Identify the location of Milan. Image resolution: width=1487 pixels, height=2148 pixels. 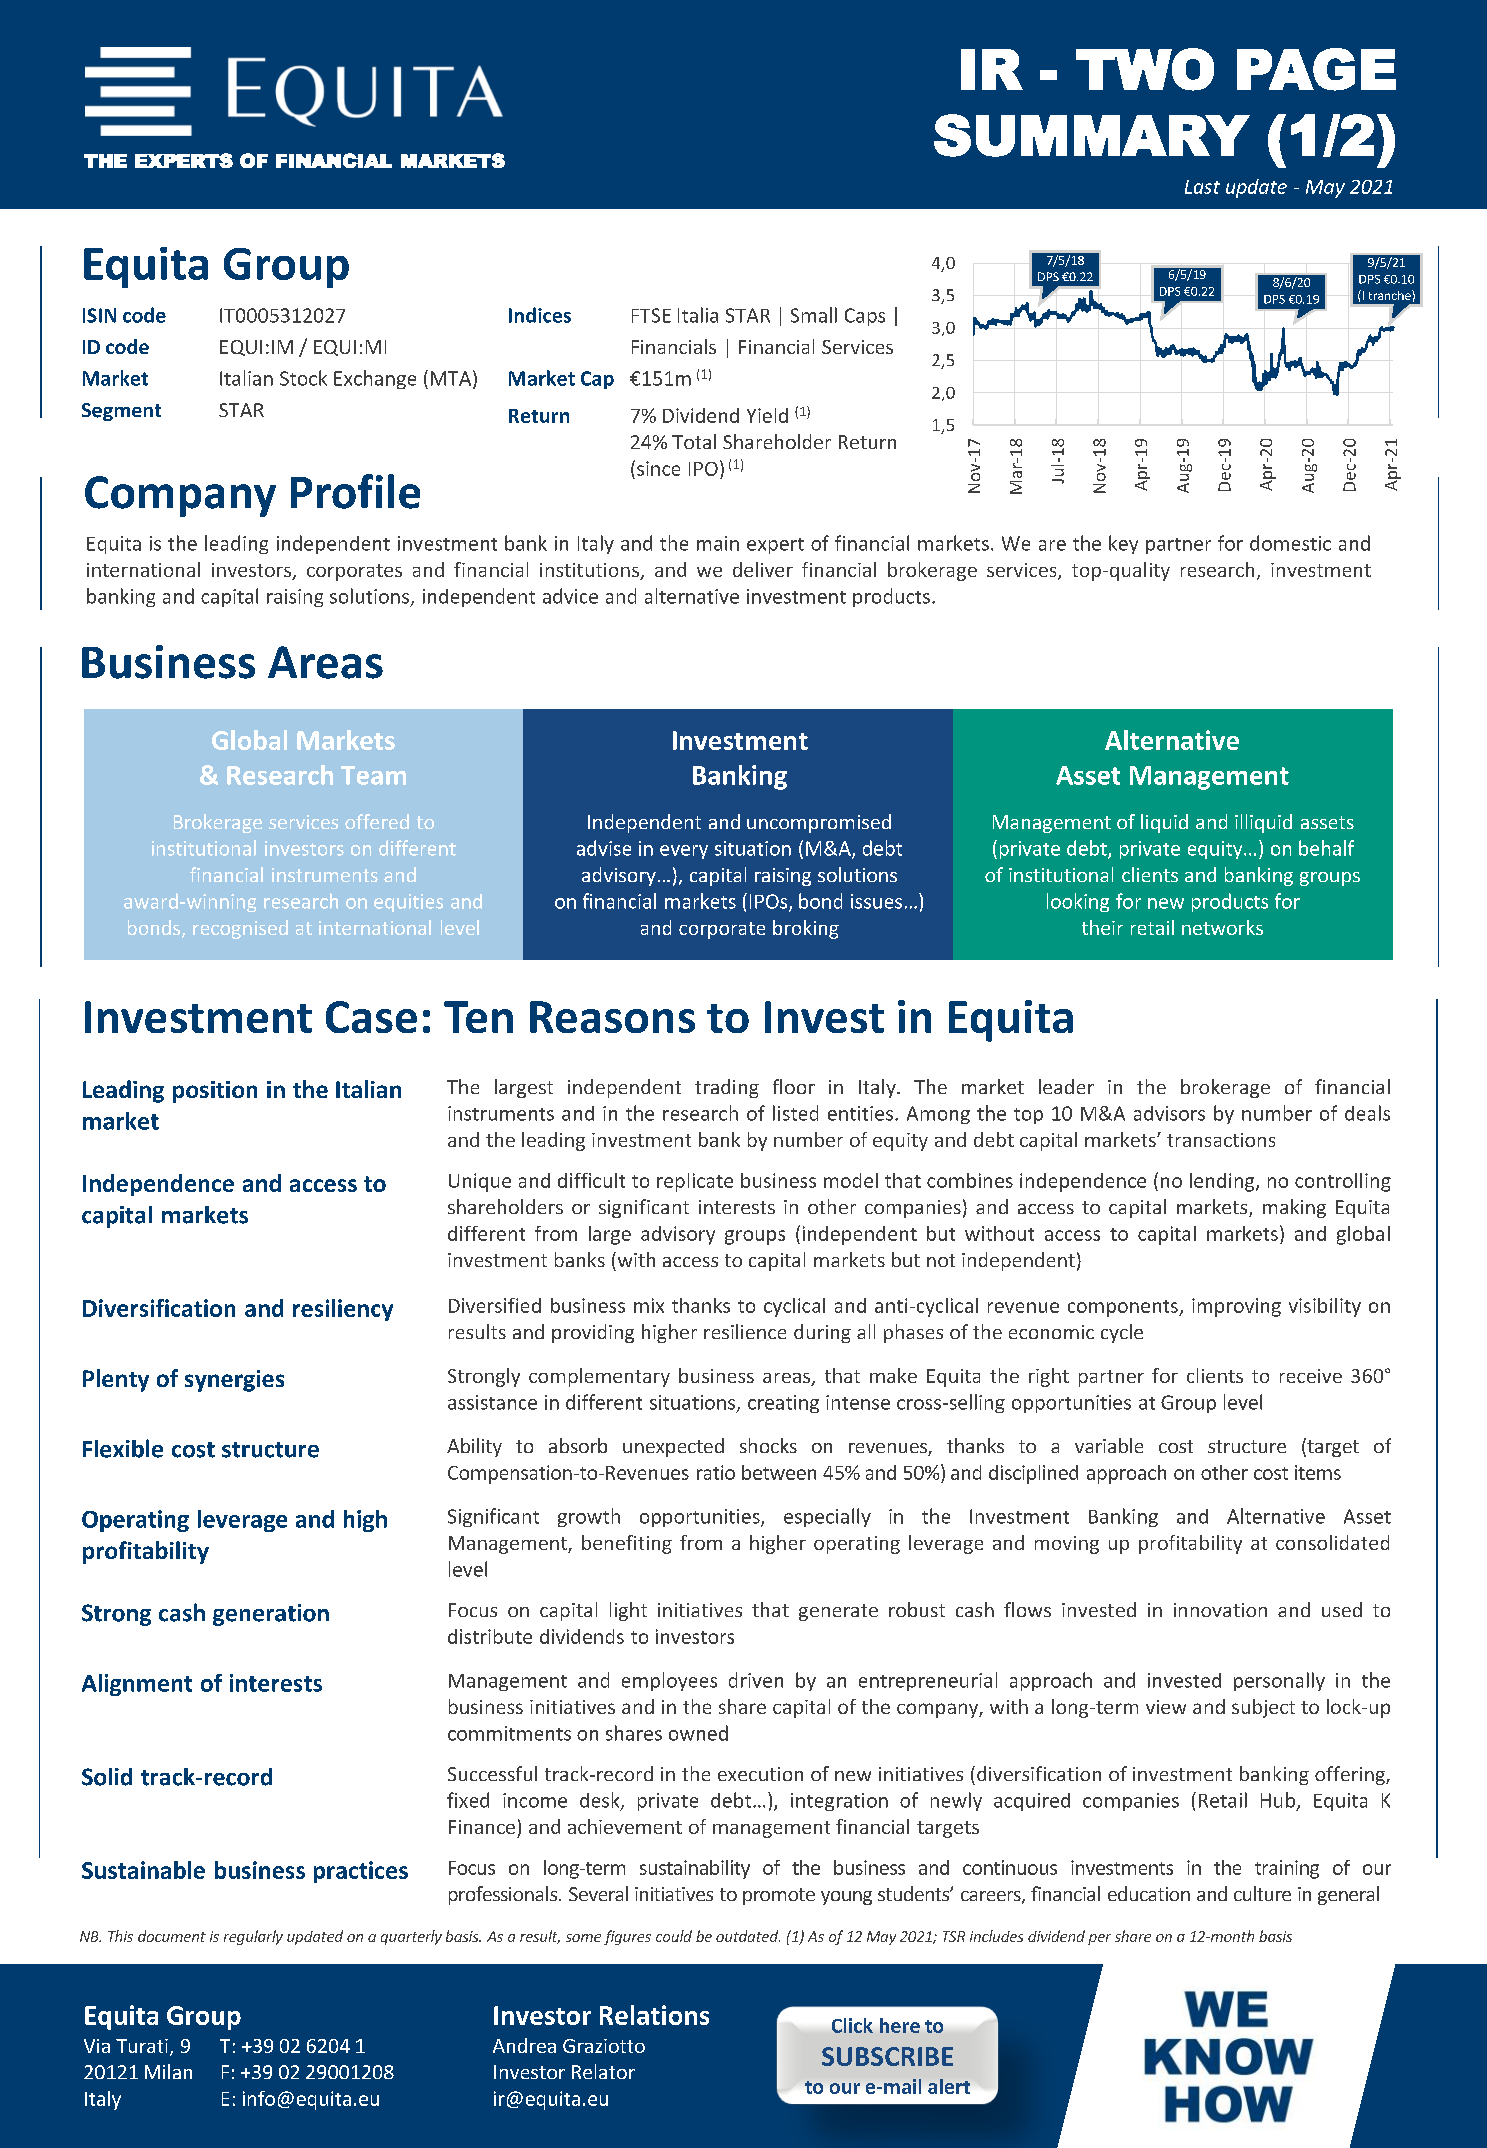
(168, 2071).
